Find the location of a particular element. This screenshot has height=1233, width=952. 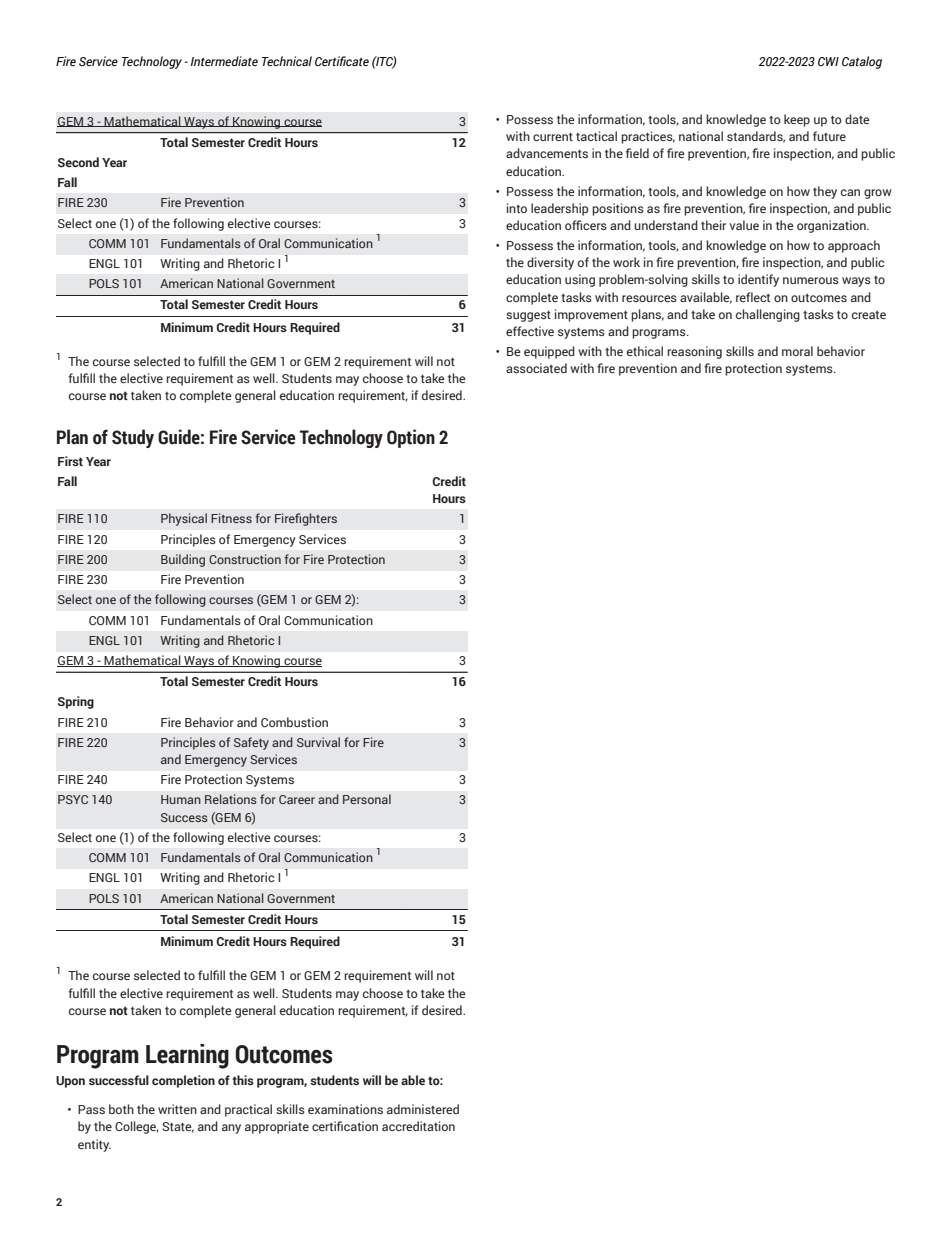

examinations is located at coordinates (345, 1109).
